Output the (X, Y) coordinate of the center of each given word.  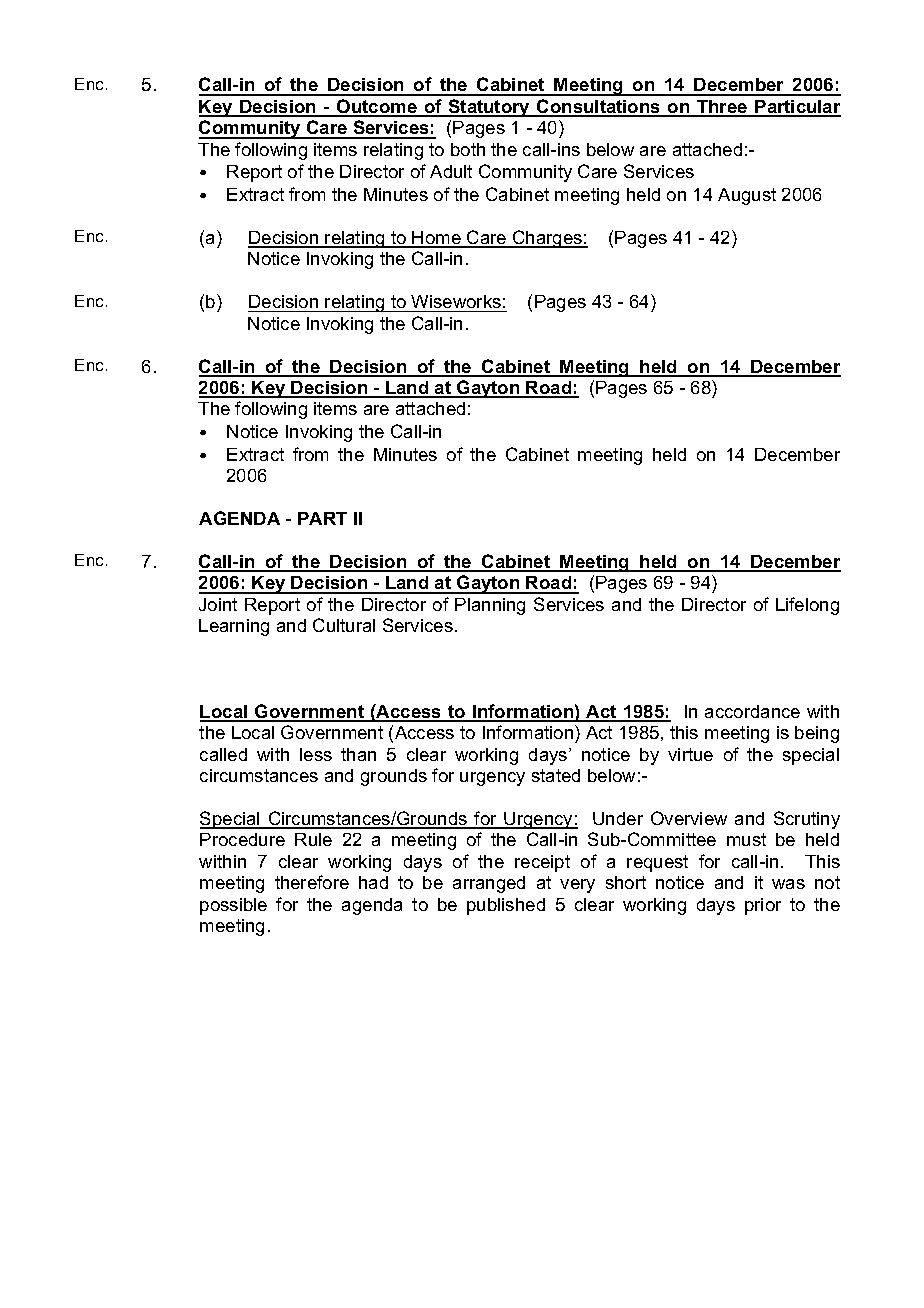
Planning (490, 606)
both (468, 149)
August (747, 196)
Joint (218, 604)
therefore (312, 882)
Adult (451, 171)
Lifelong (807, 606)
